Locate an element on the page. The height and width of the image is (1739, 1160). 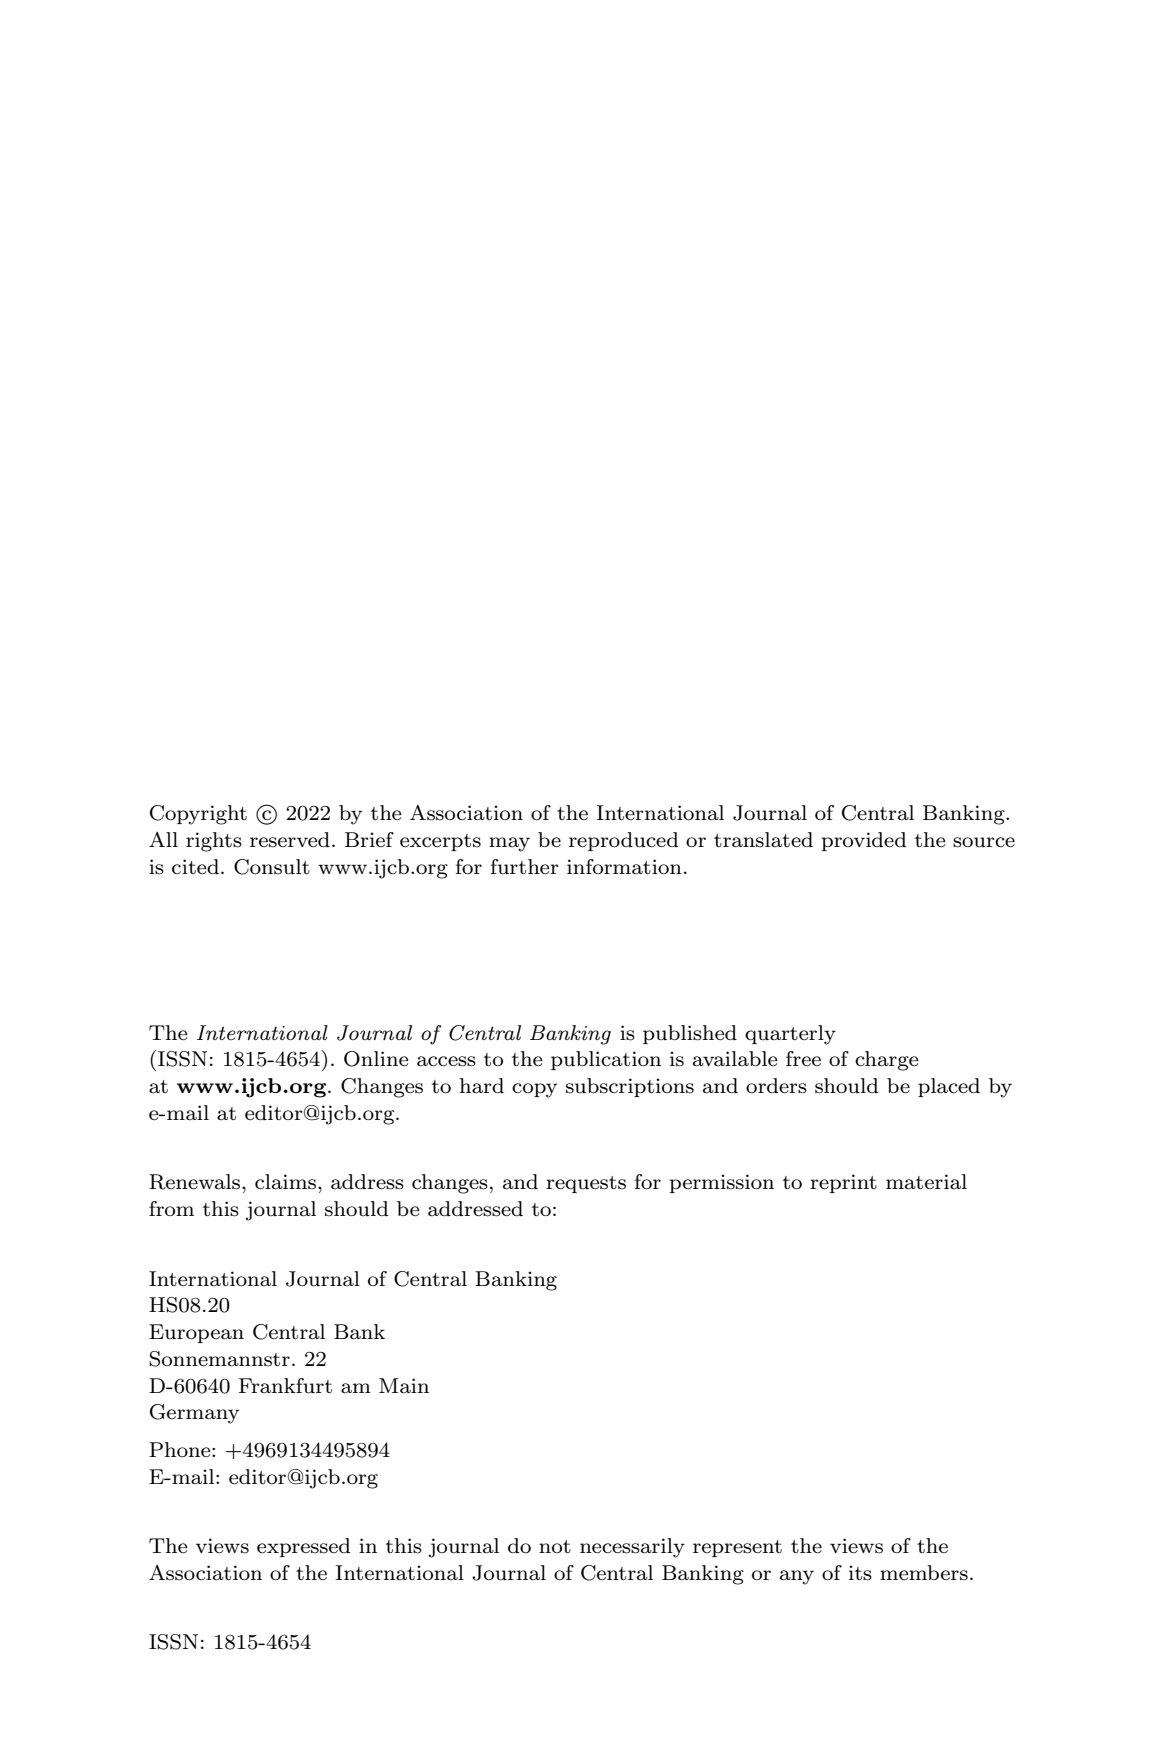
provided is located at coordinates (864, 841).
